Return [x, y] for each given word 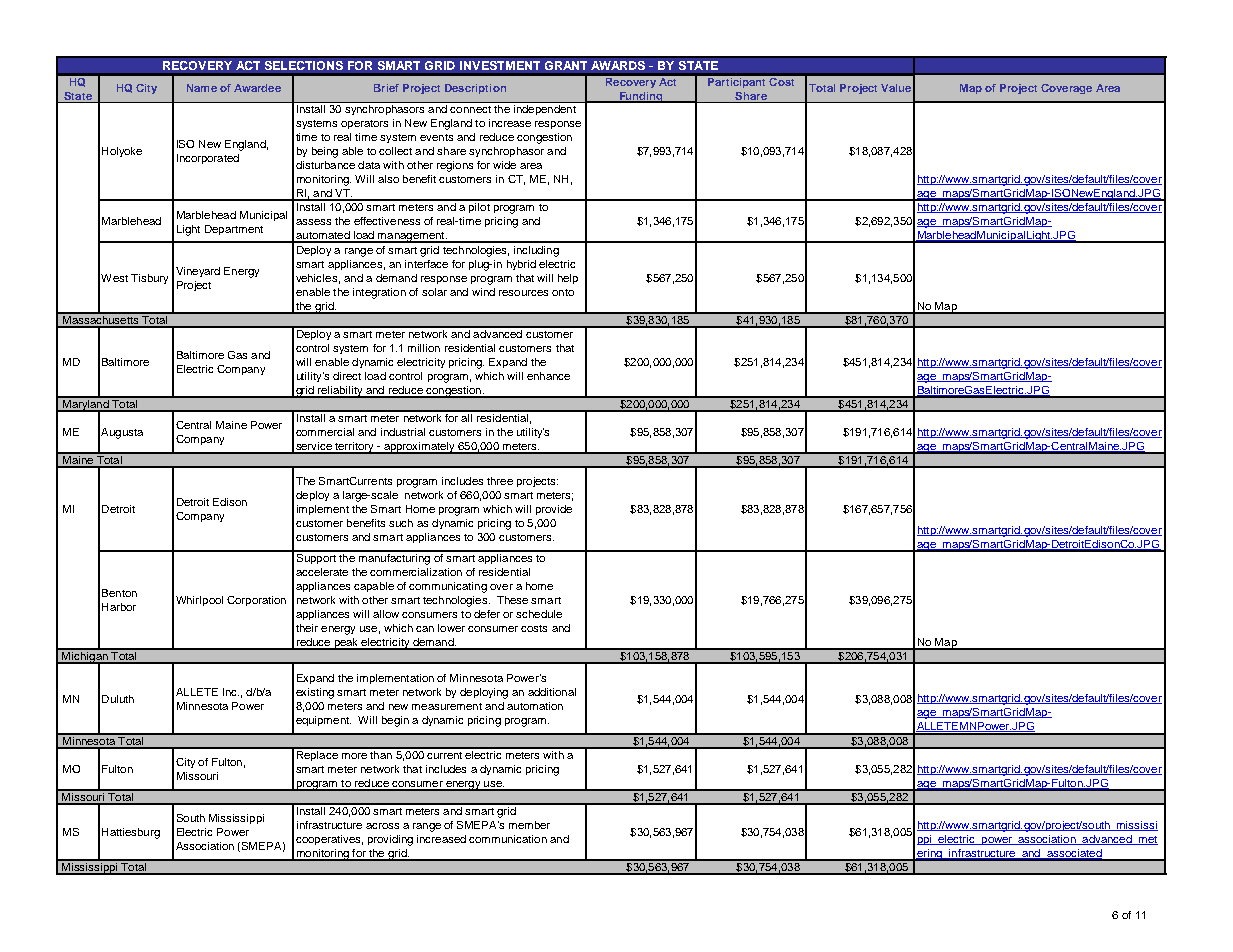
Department [234, 230]
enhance [548, 376]
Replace [317, 754]
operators [364, 124]
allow [386, 614]
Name [202, 88]
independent [545, 110]
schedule [539, 614]
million [424, 348]
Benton [119, 593]
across [382, 826]
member [529, 825]
